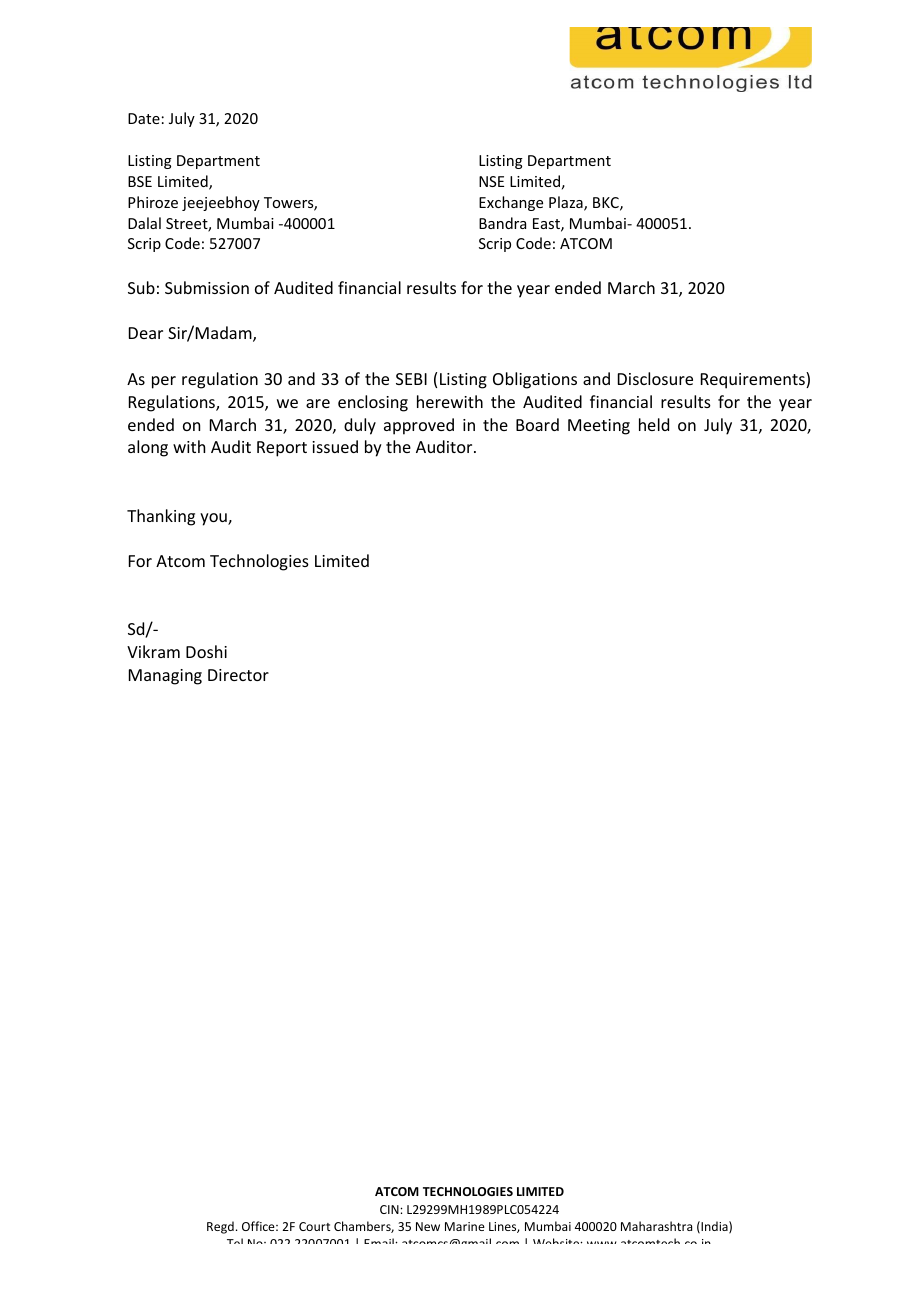 The width and height of the screenshot is (924, 1308). Describe the element at coordinates (567, 203) in the screenshot. I see `Plaza` at that location.
